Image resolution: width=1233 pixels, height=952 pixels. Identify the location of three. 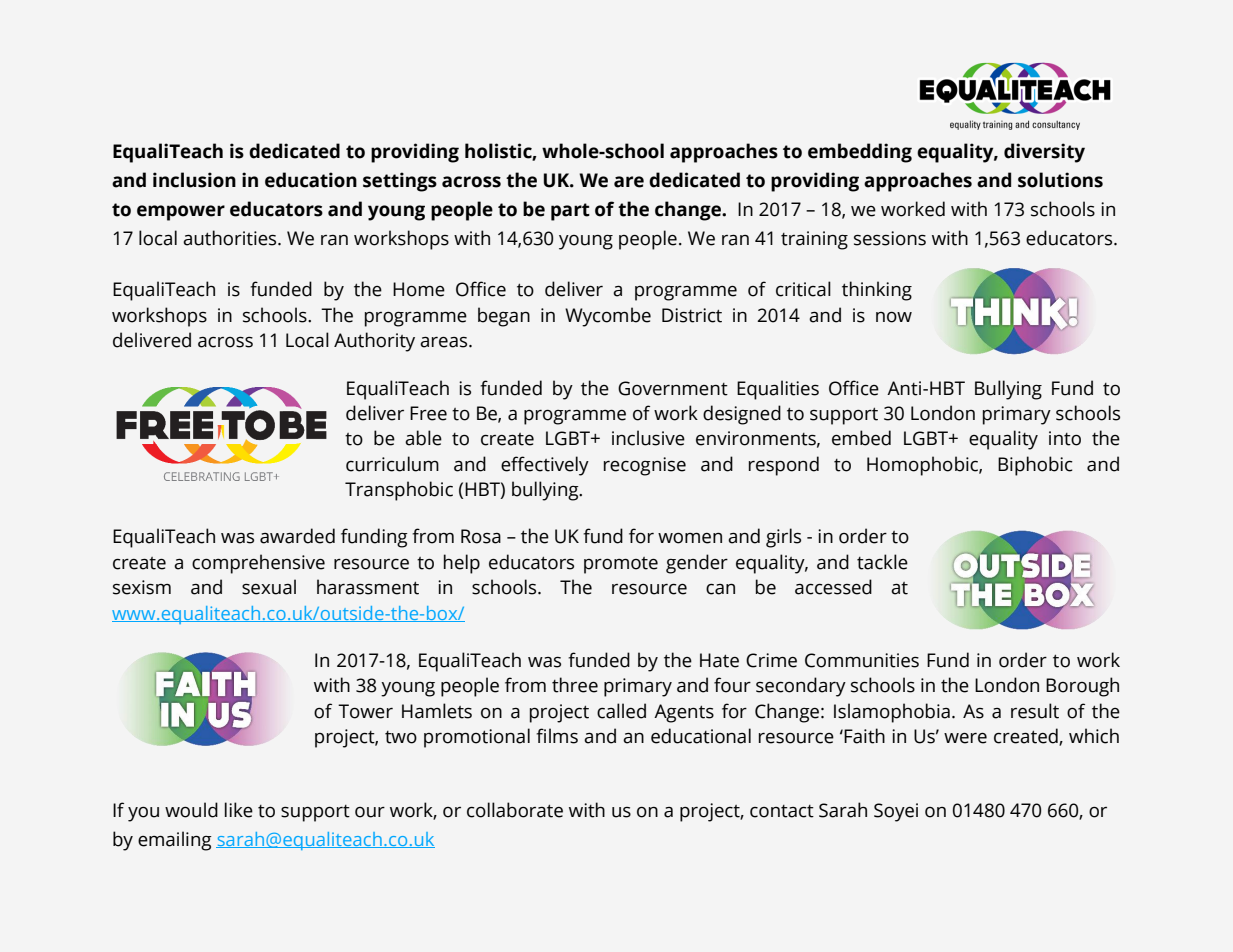
(575, 685).
